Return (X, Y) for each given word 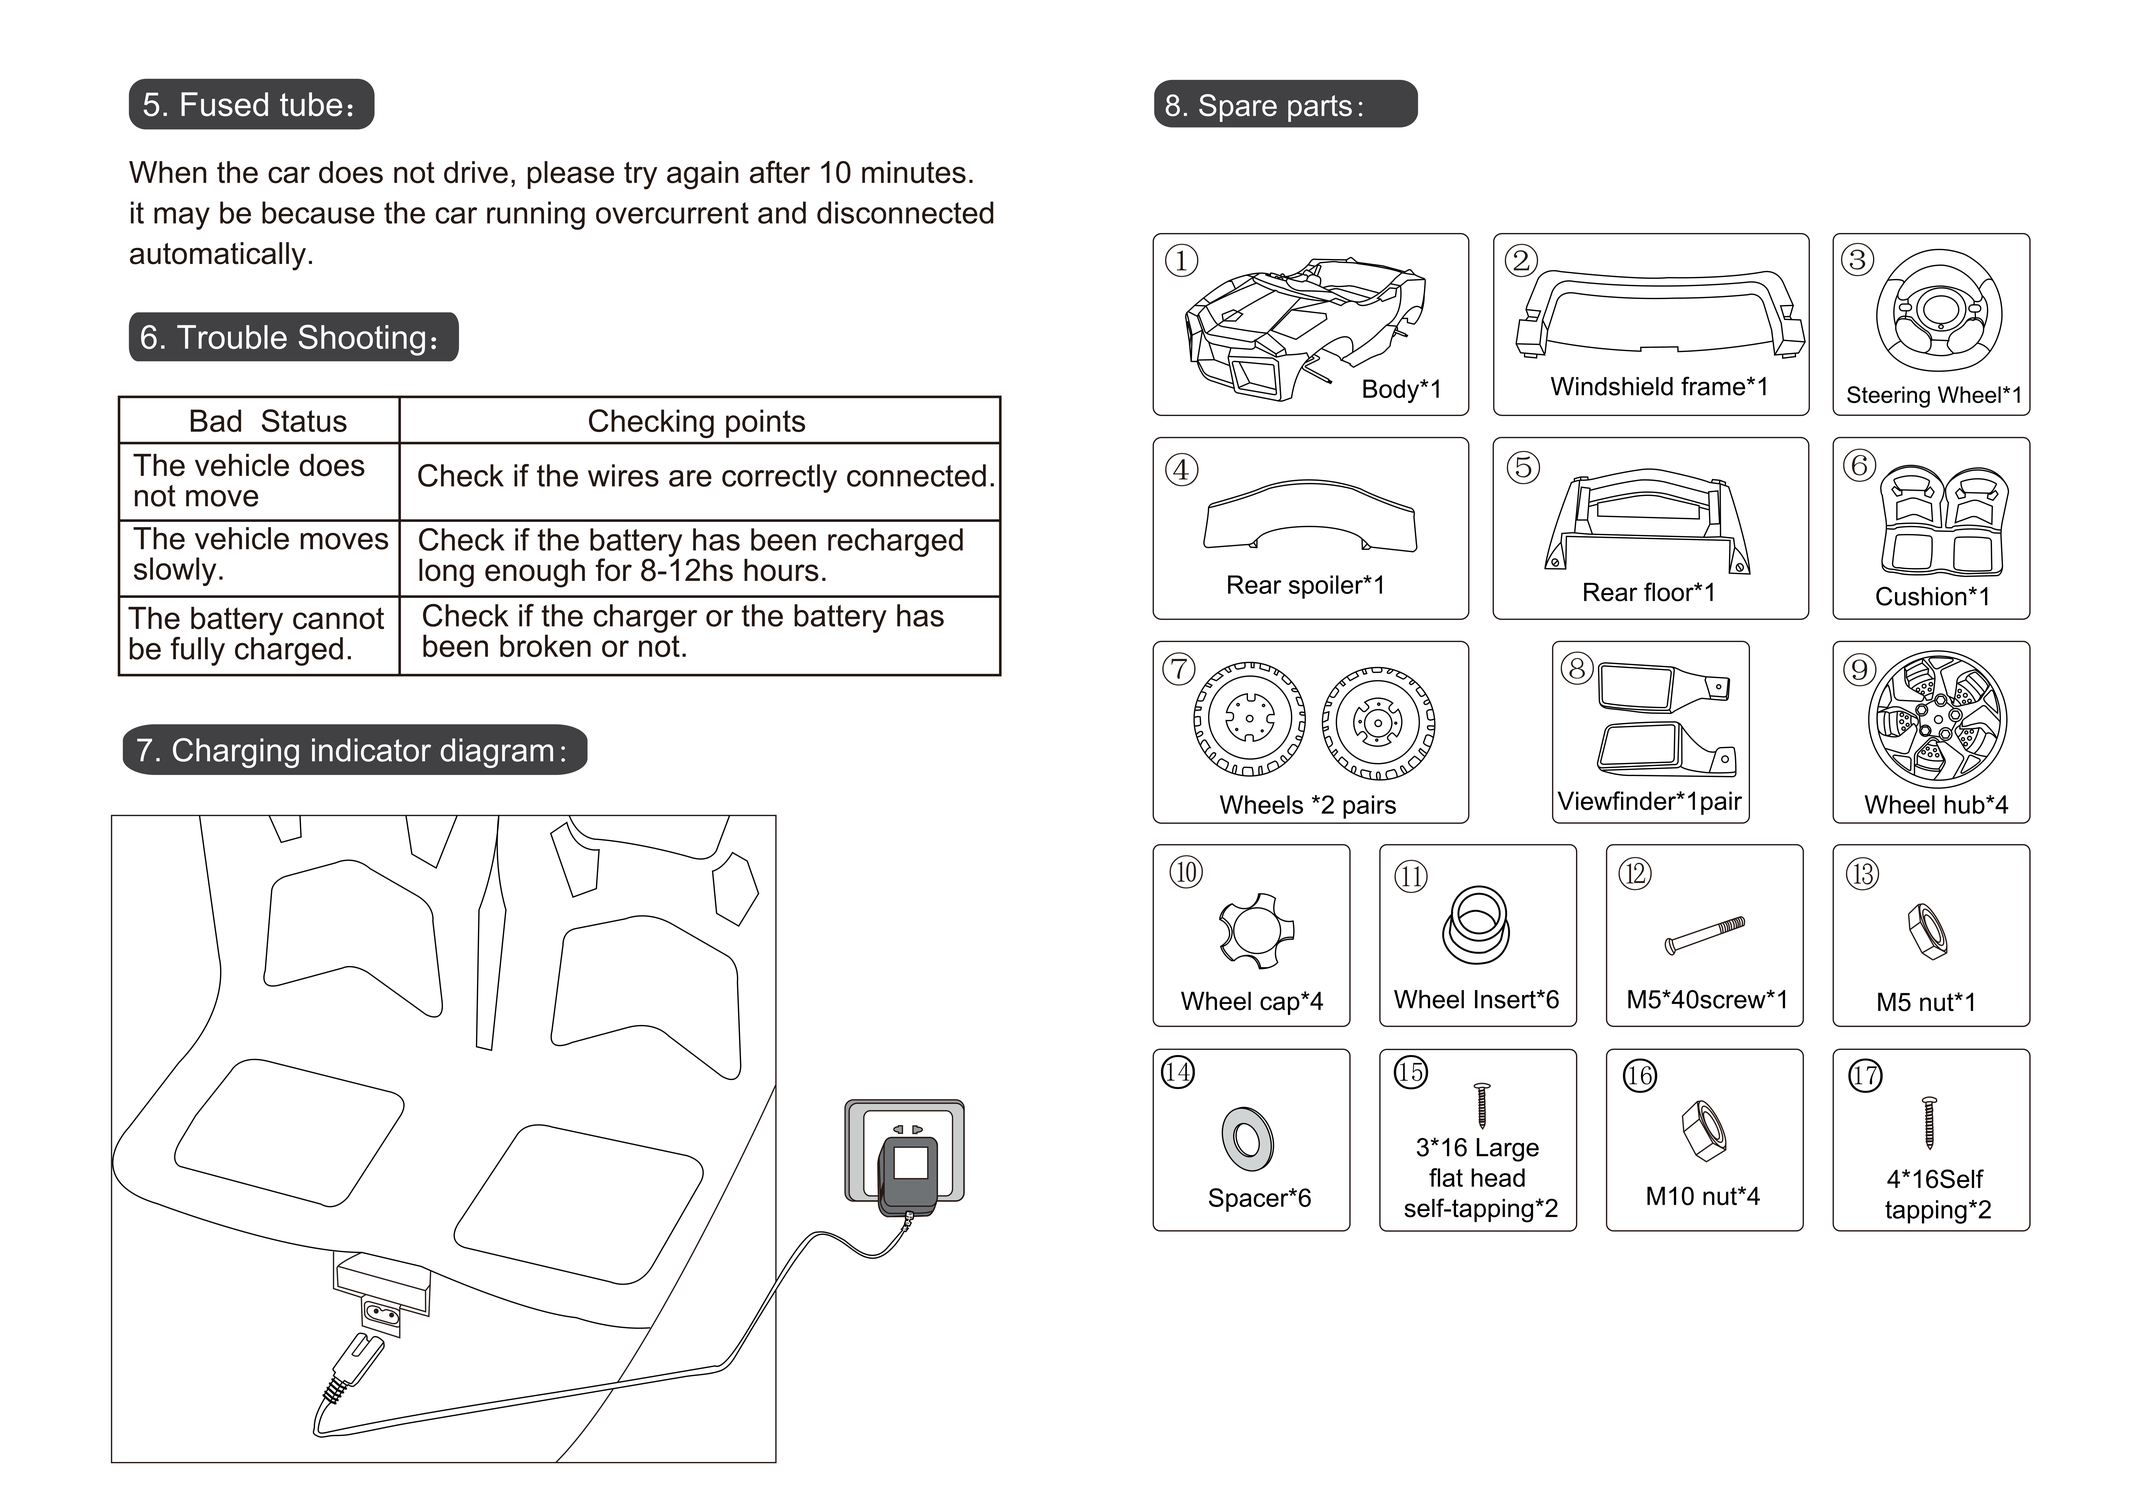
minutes (914, 172)
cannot (338, 618)
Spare (1238, 108)
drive (476, 172)
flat (1446, 1177)
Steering (1888, 397)
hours (781, 570)
